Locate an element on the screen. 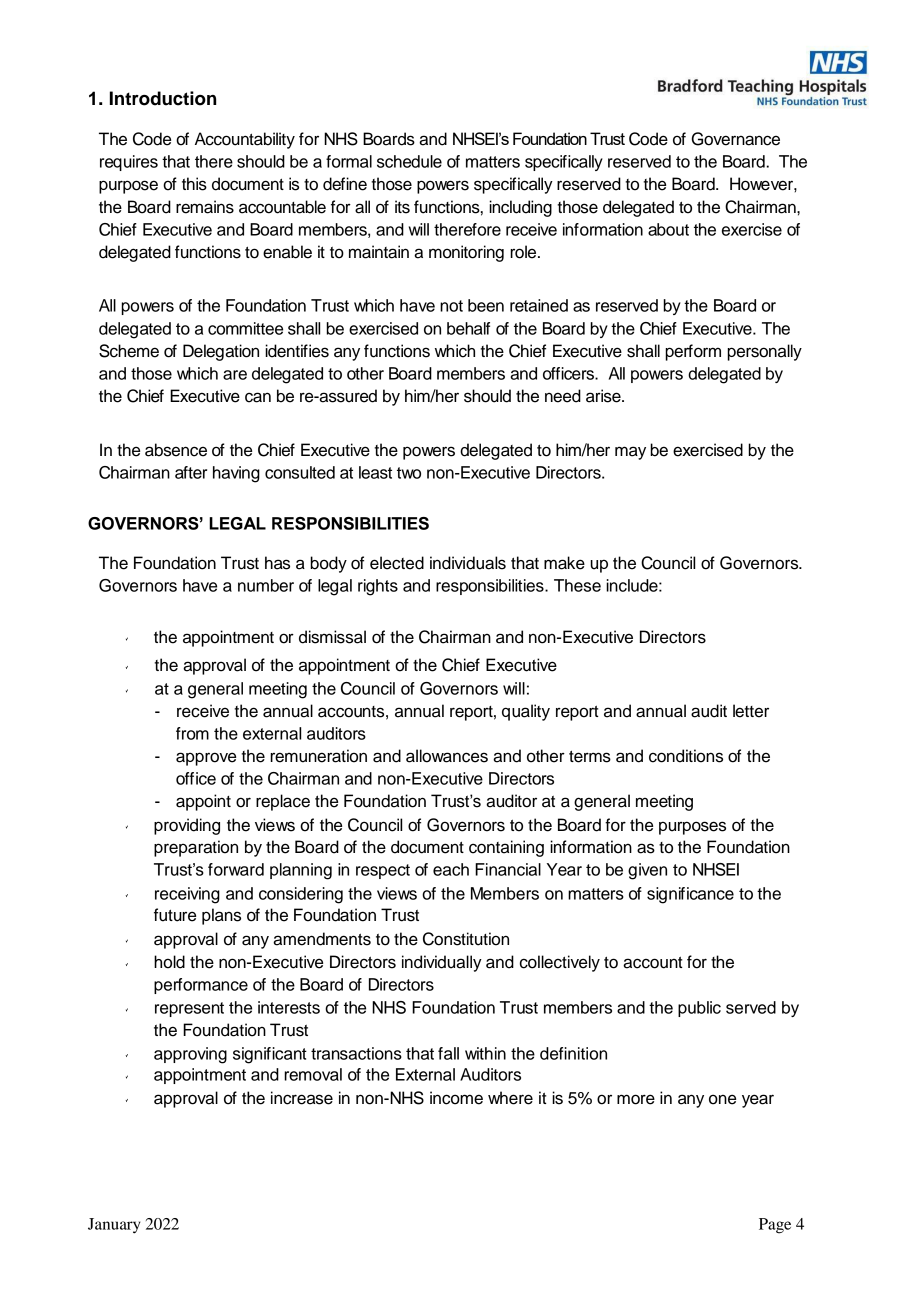 The width and height of the screenshot is (924, 1308). from is located at coordinates (192, 733).
